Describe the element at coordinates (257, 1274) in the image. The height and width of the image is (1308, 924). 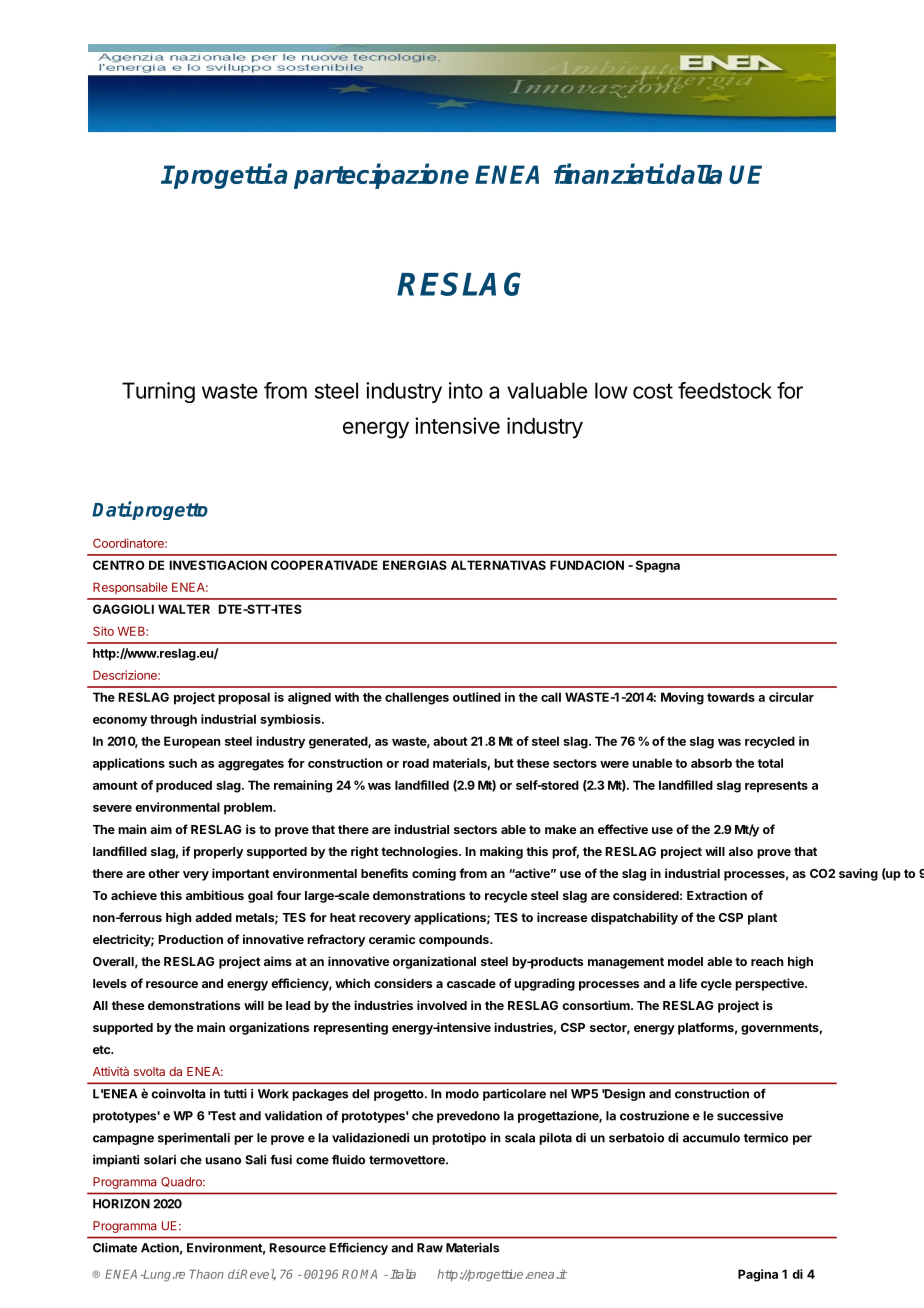
I see `Revel` at that location.
